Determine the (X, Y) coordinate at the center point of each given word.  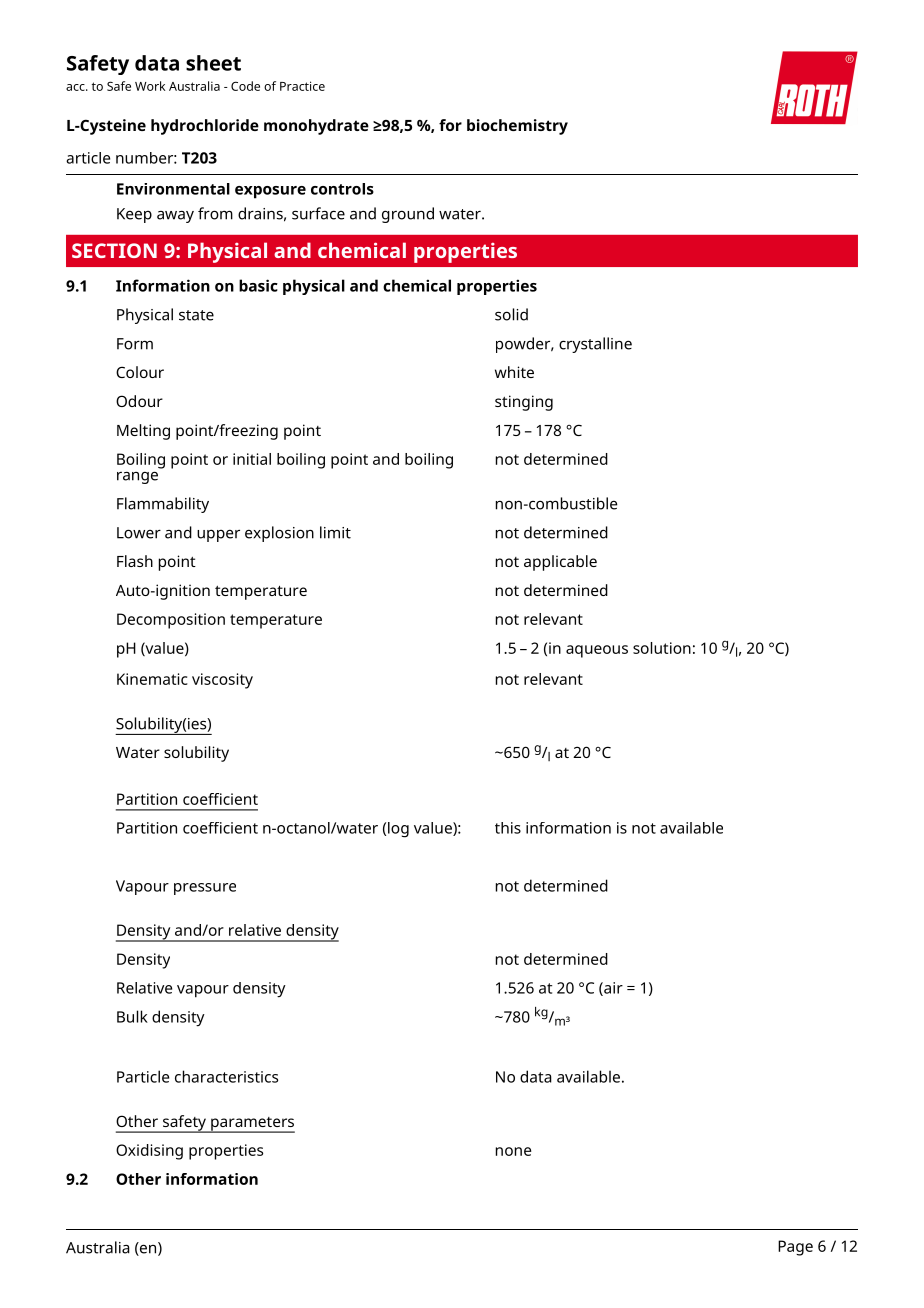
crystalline (595, 345)
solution (662, 648)
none (513, 1151)
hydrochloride (205, 127)
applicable (560, 563)
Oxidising (149, 1152)
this (508, 828)
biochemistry (517, 127)
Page (795, 1248)
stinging (524, 403)
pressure (205, 889)
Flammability (163, 505)
